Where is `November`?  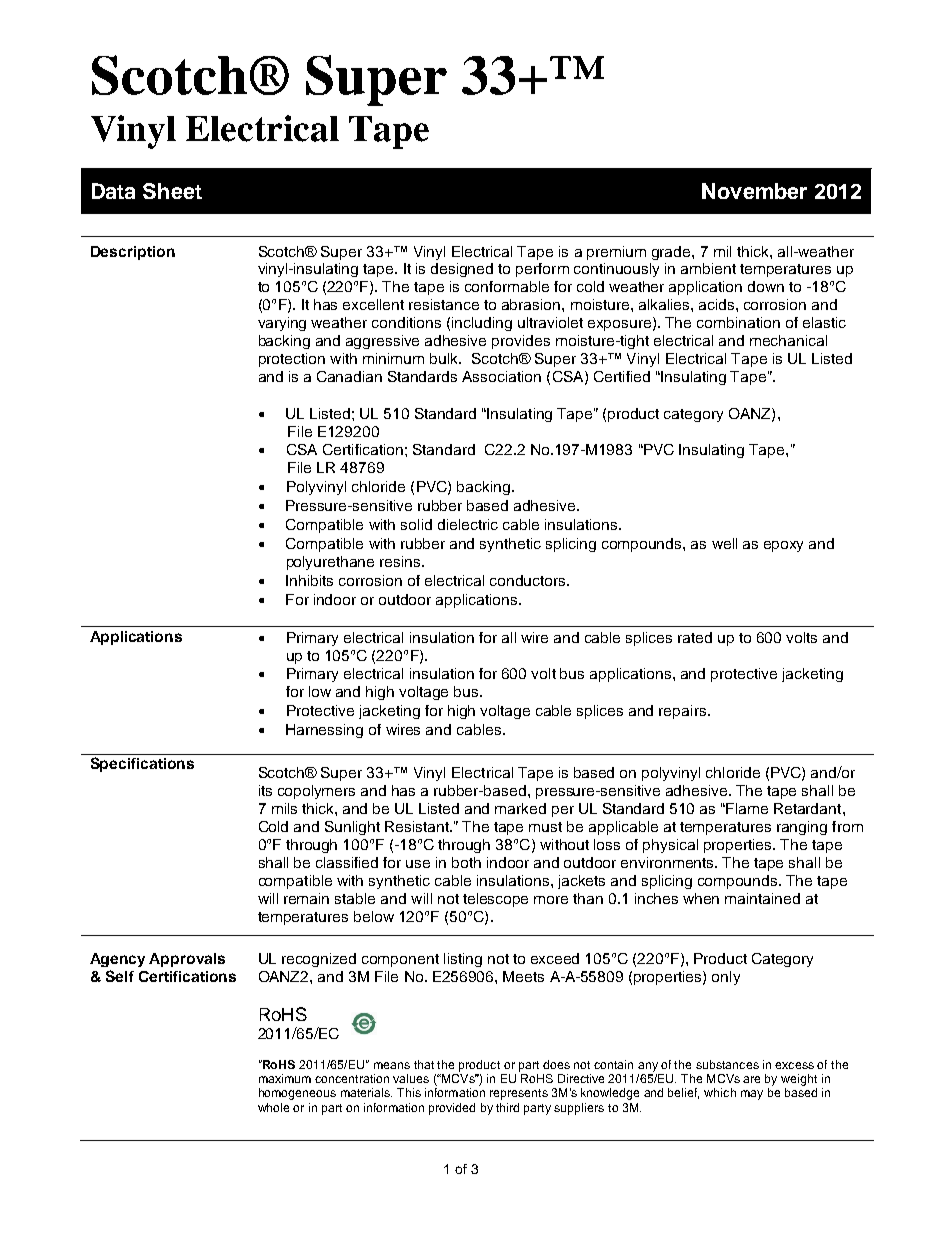
November is located at coordinates (754, 191).
